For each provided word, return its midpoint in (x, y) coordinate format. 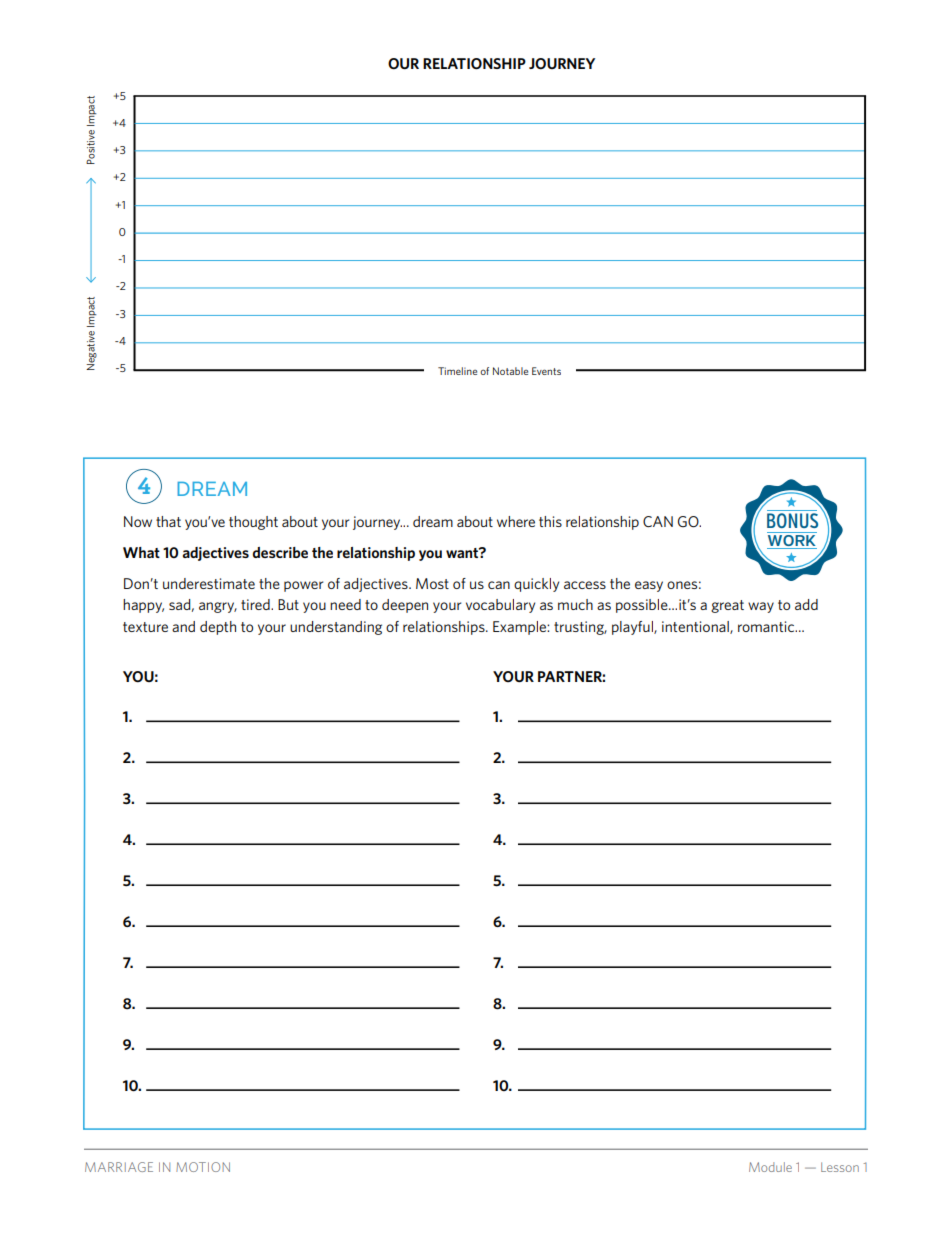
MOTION (203, 1167)
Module (770, 1167)
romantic (767, 626)
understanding (336, 628)
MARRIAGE (119, 1167)
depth (218, 628)
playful (633, 628)
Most (432, 583)
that (168, 521)
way (761, 607)
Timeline (457, 371)
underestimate (209, 583)
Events (546, 371)
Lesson (840, 1167)
